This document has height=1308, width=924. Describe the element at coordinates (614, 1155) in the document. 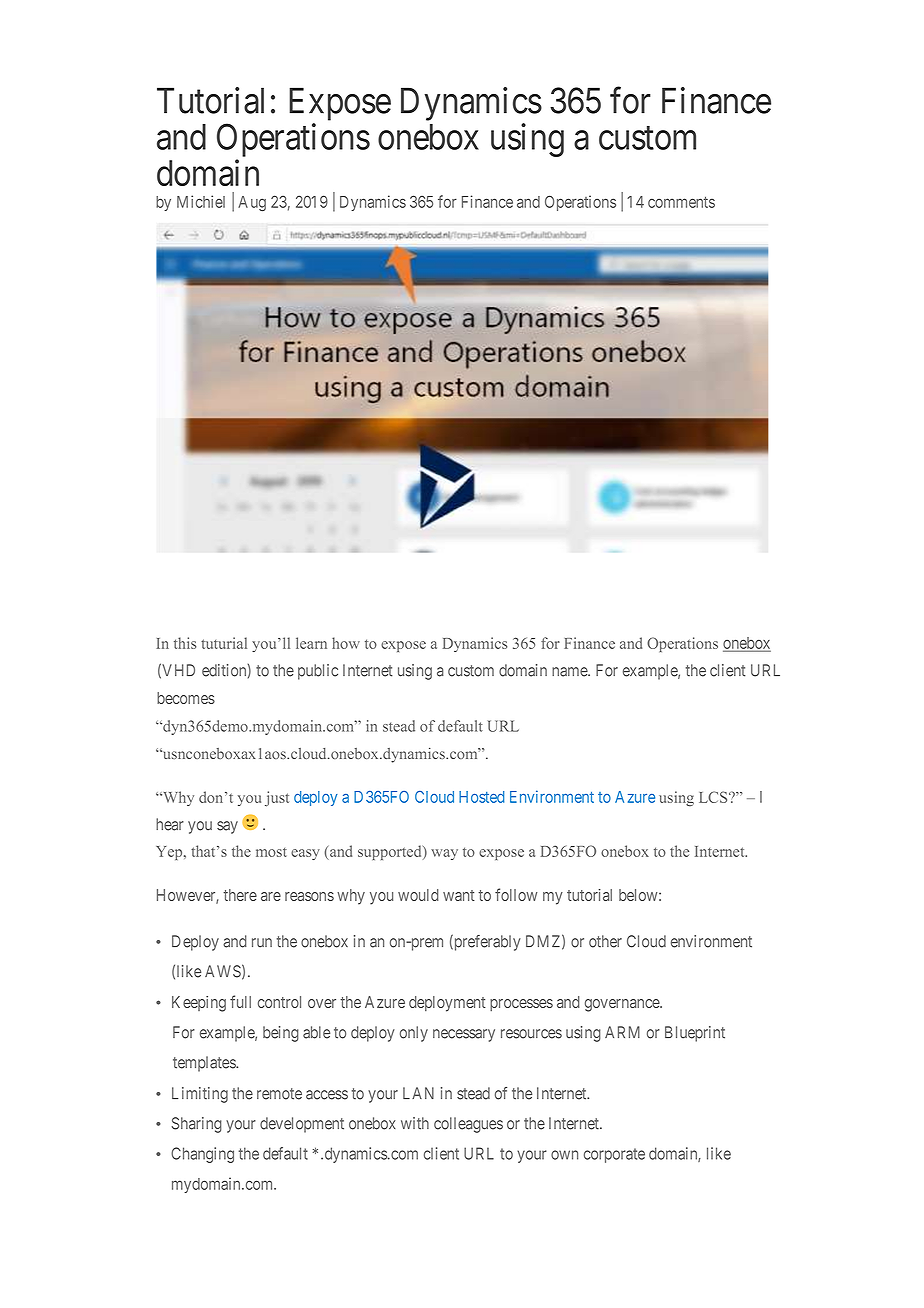

I see `corporate` at that location.
